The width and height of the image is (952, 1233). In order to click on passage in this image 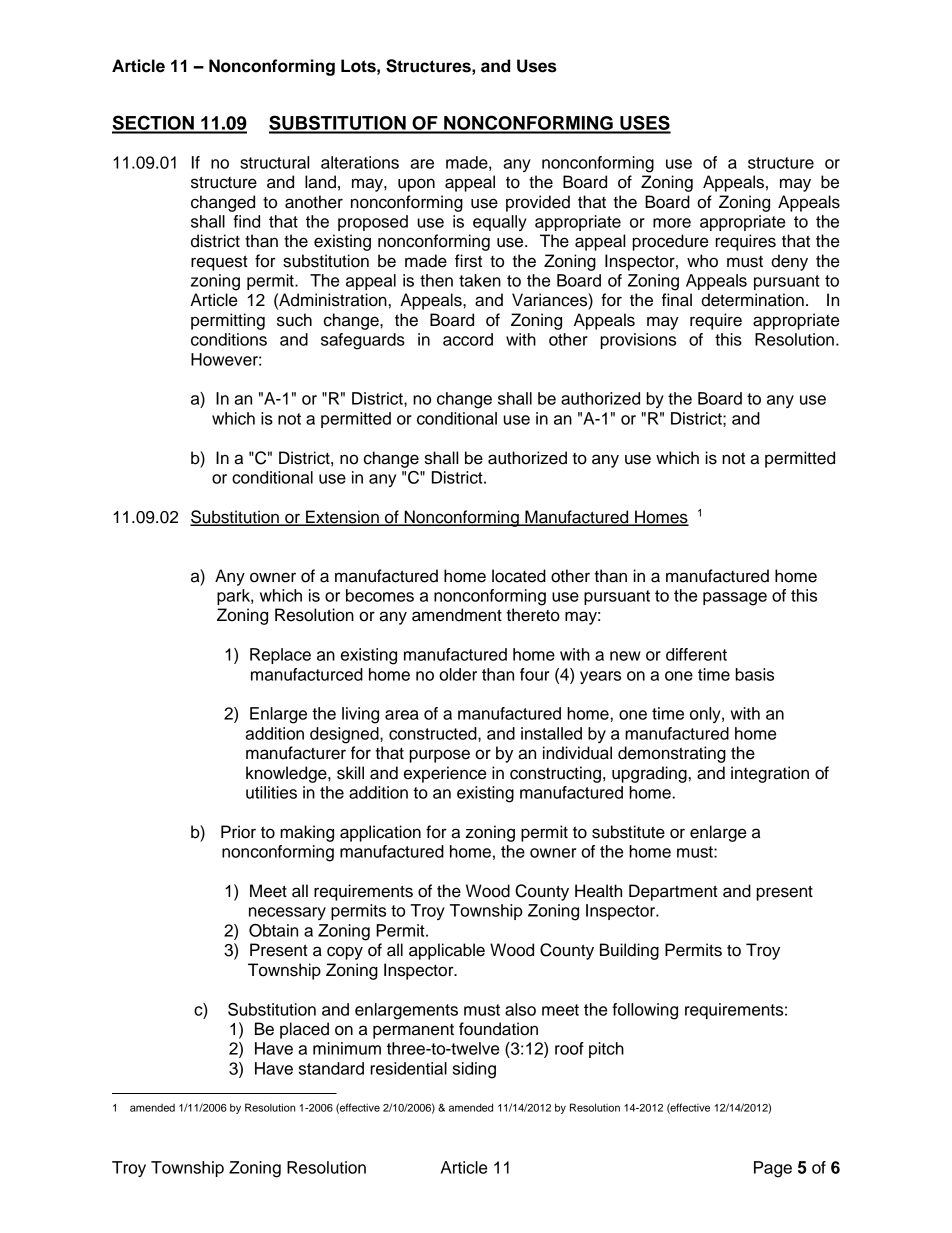, I will do `click(735, 599)`.
